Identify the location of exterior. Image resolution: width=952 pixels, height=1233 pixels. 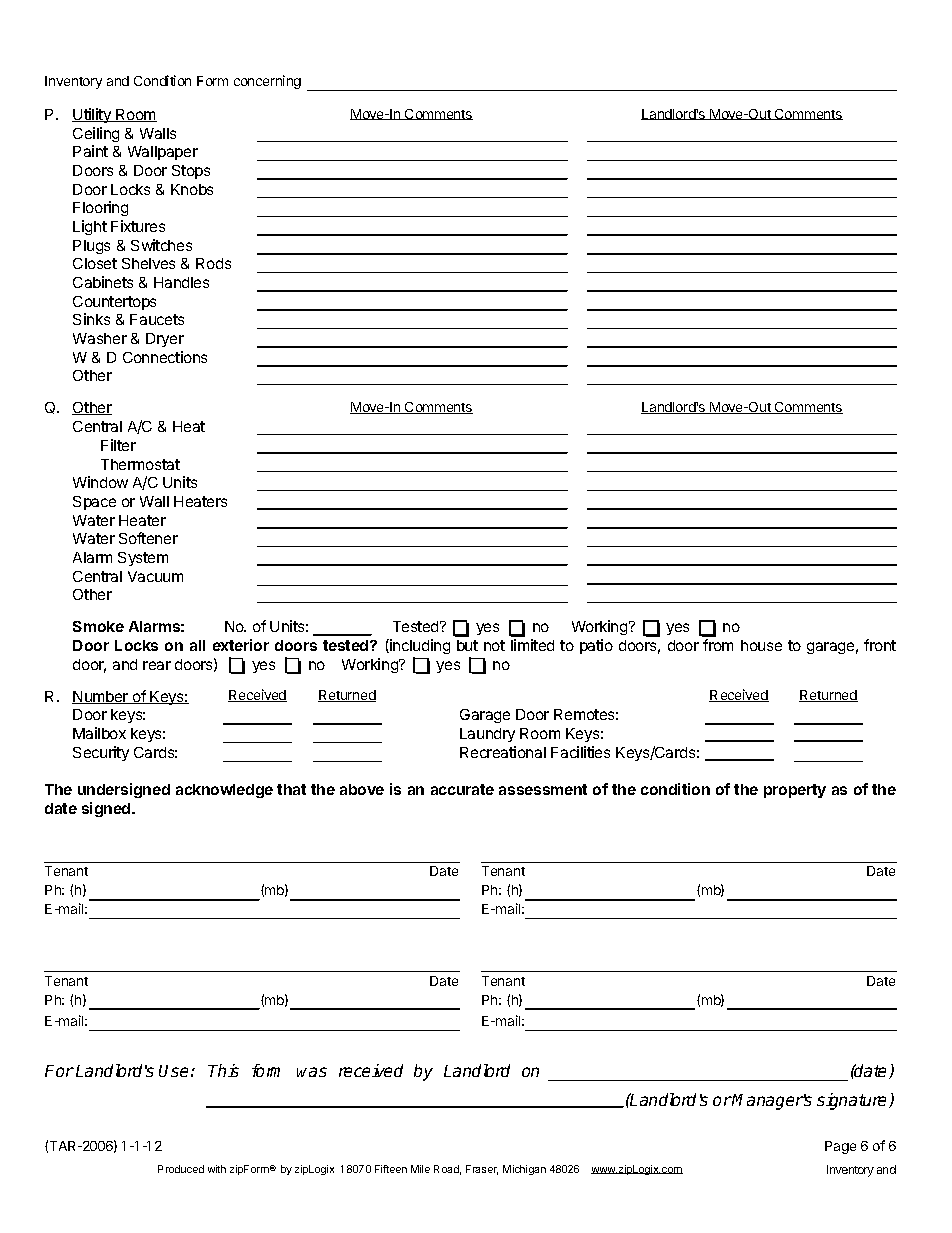
(241, 645).
